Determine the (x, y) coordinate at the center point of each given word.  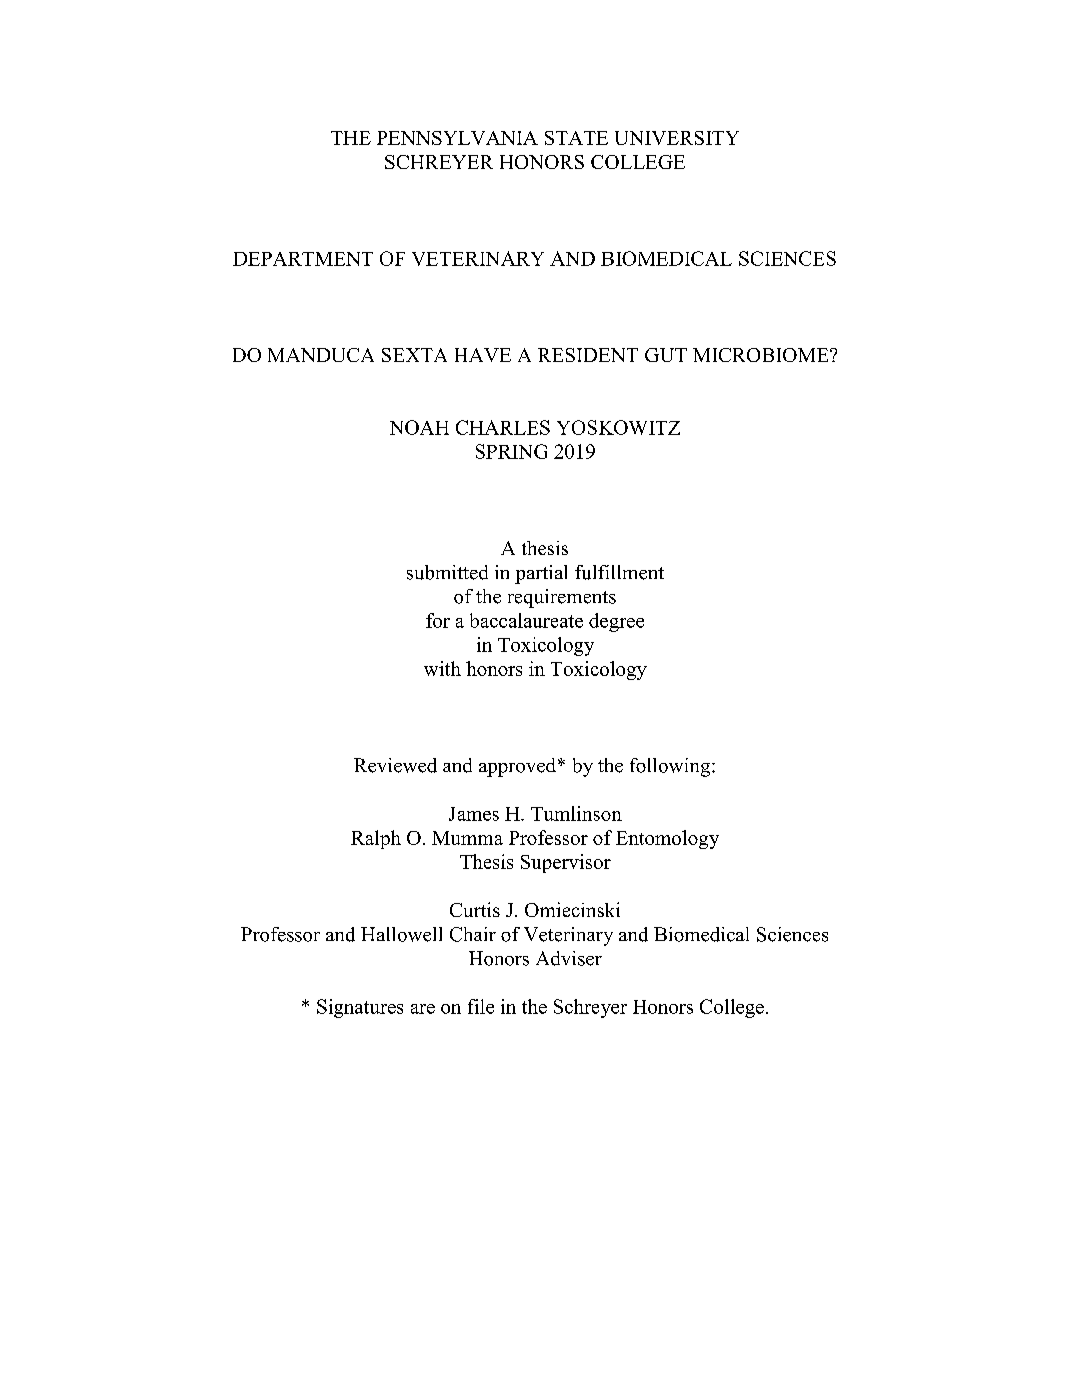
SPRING (511, 451)
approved (517, 767)
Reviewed (395, 765)
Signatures (360, 1008)
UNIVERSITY (677, 138)
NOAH (419, 427)
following (671, 767)
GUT (666, 355)
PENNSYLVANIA (457, 138)
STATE (576, 138)
